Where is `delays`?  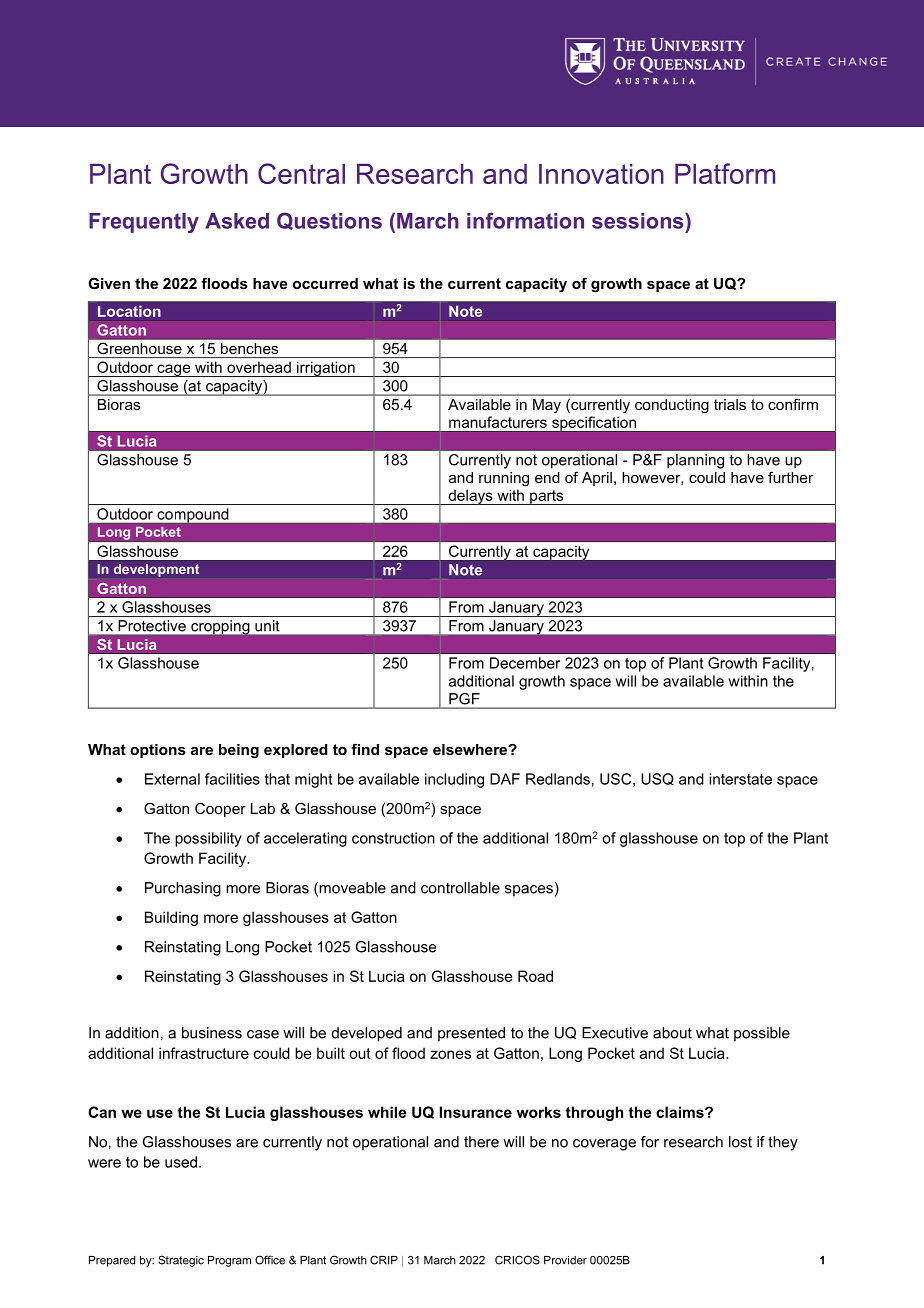 delays is located at coordinates (470, 497).
